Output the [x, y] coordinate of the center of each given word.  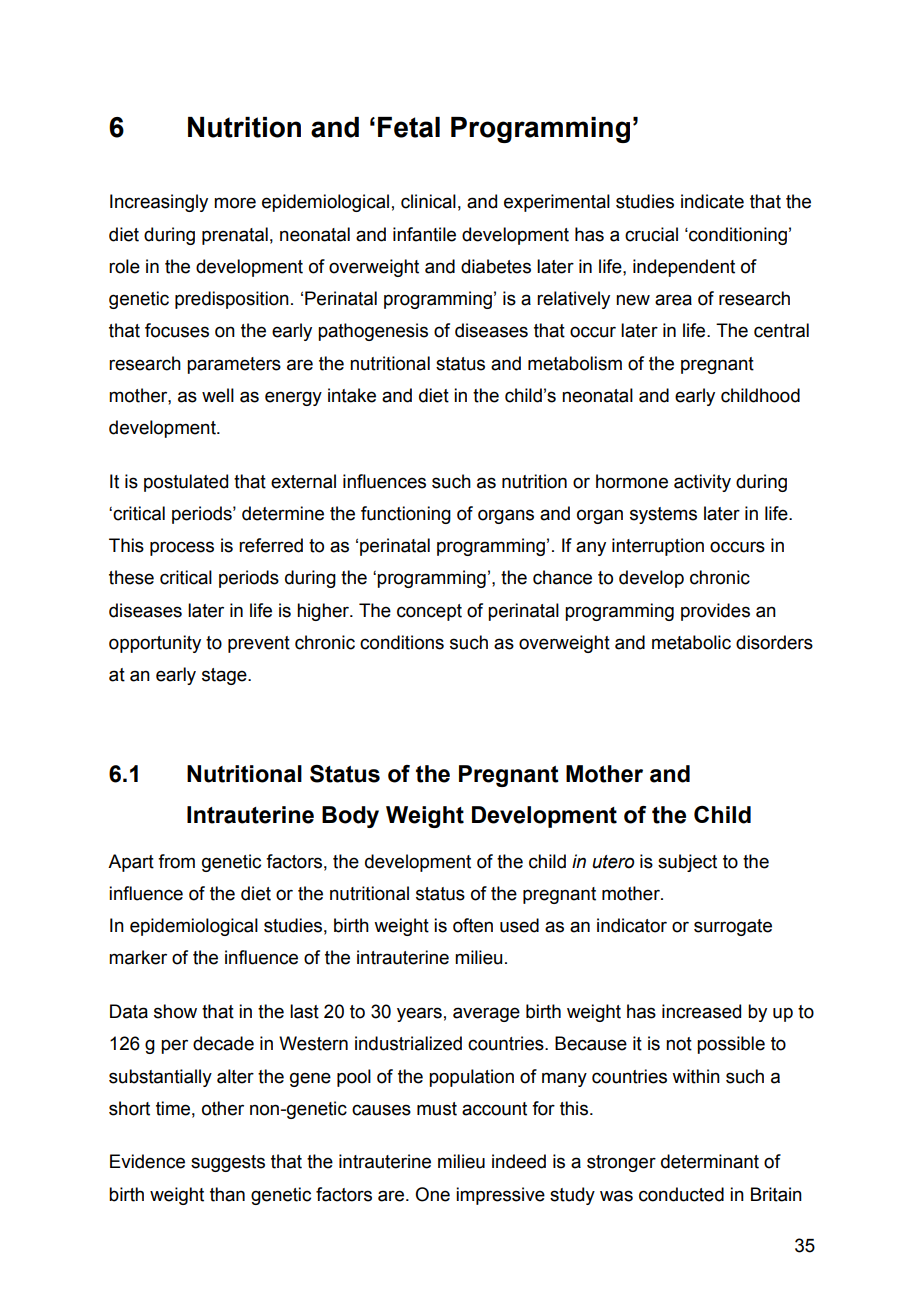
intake [352, 395]
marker [138, 957]
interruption [658, 547]
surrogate [733, 927]
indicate [712, 201]
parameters [234, 365]
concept [429, 612]
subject [687, 863]
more [235, 203]
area [673, 300]
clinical [428, 201]
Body [350, 817]
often [473, 925]
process [182, 548]
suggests [228, 1163]
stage [225, 676]
